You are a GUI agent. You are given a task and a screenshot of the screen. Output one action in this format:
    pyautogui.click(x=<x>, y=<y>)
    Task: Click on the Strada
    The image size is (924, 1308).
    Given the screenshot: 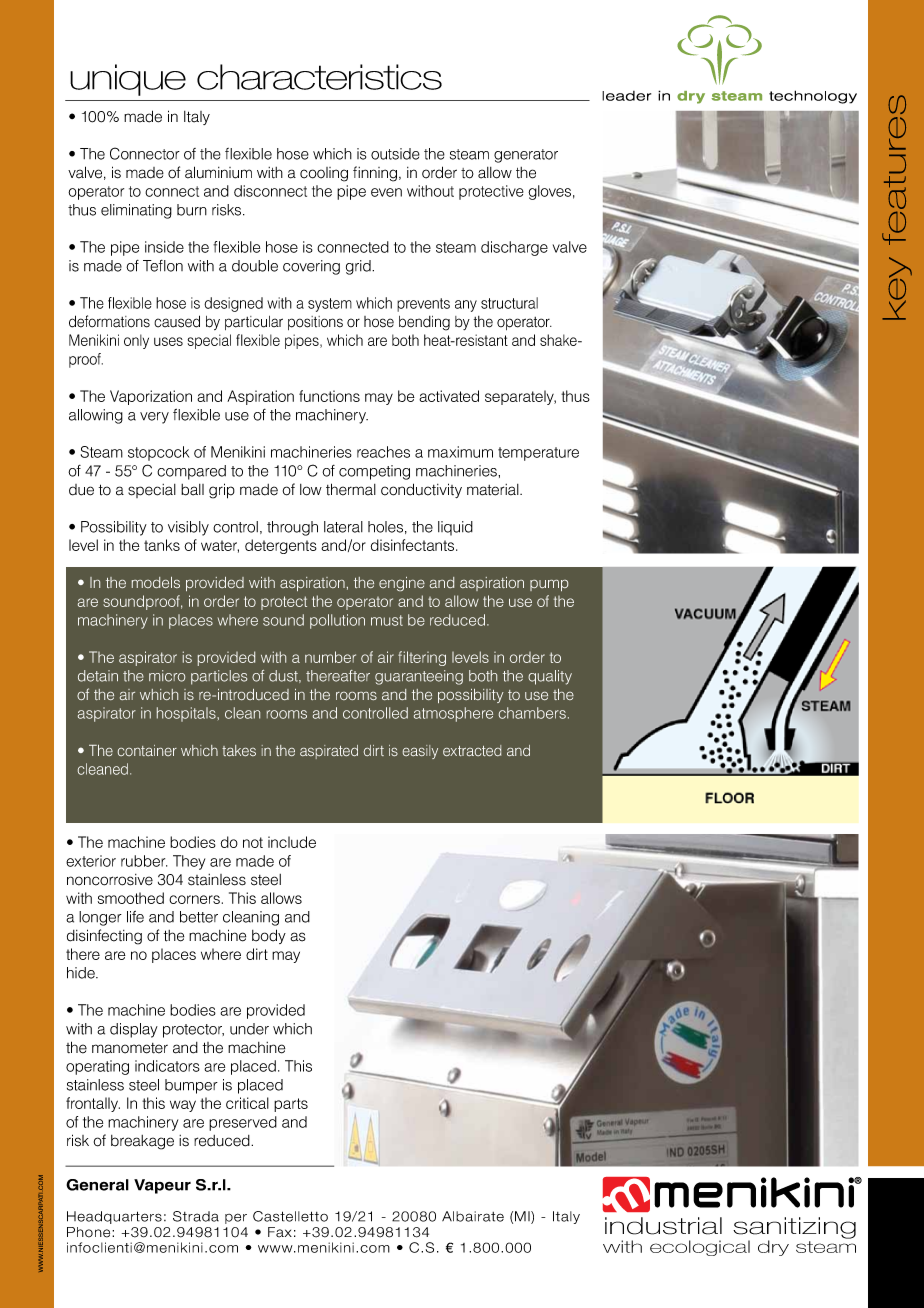 What is the action you would take?
    pyautogui.click(x=196, y=1216)
